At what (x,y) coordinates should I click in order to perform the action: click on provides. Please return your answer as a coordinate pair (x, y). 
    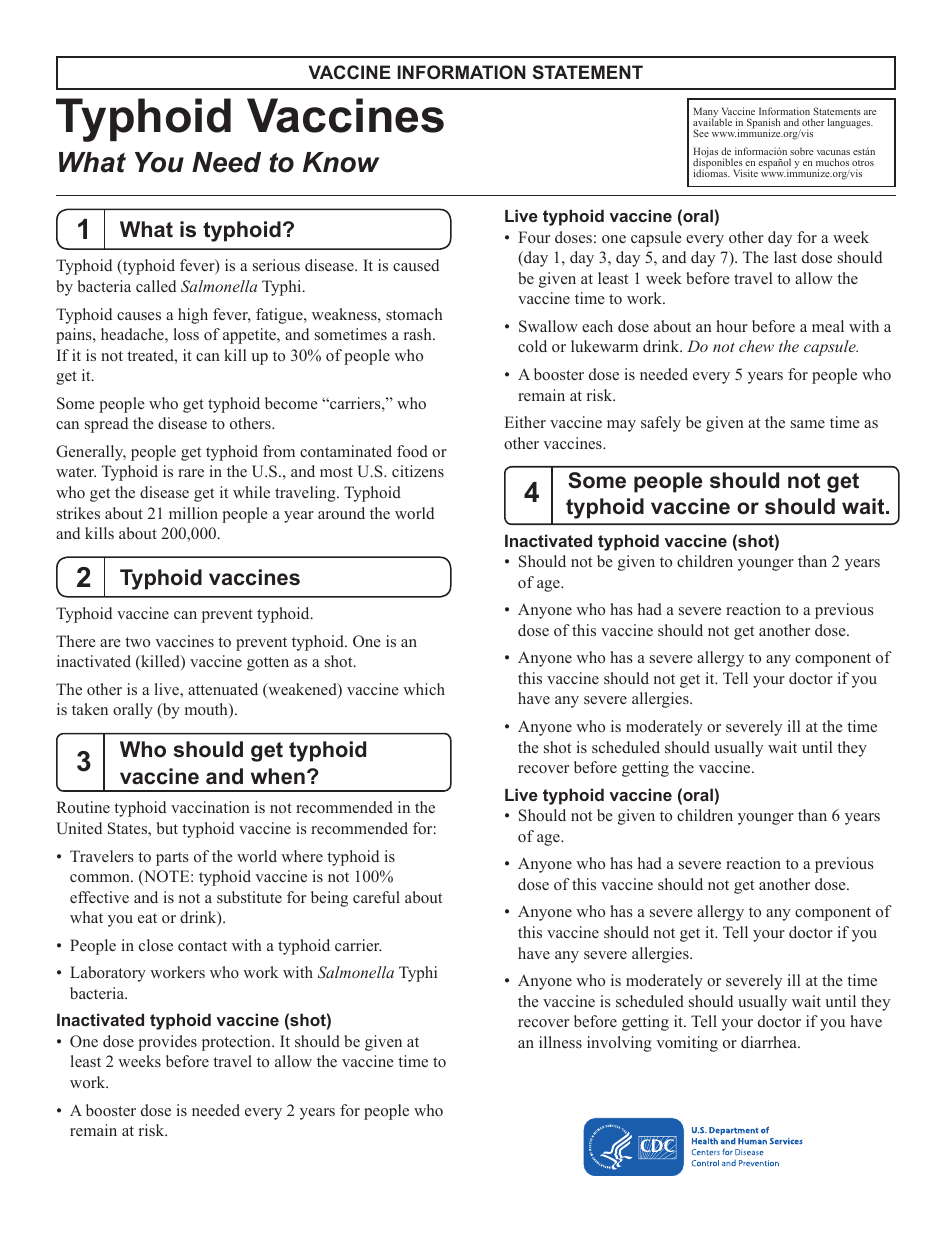
    Looking at the image, I should click on (167, 1043).
